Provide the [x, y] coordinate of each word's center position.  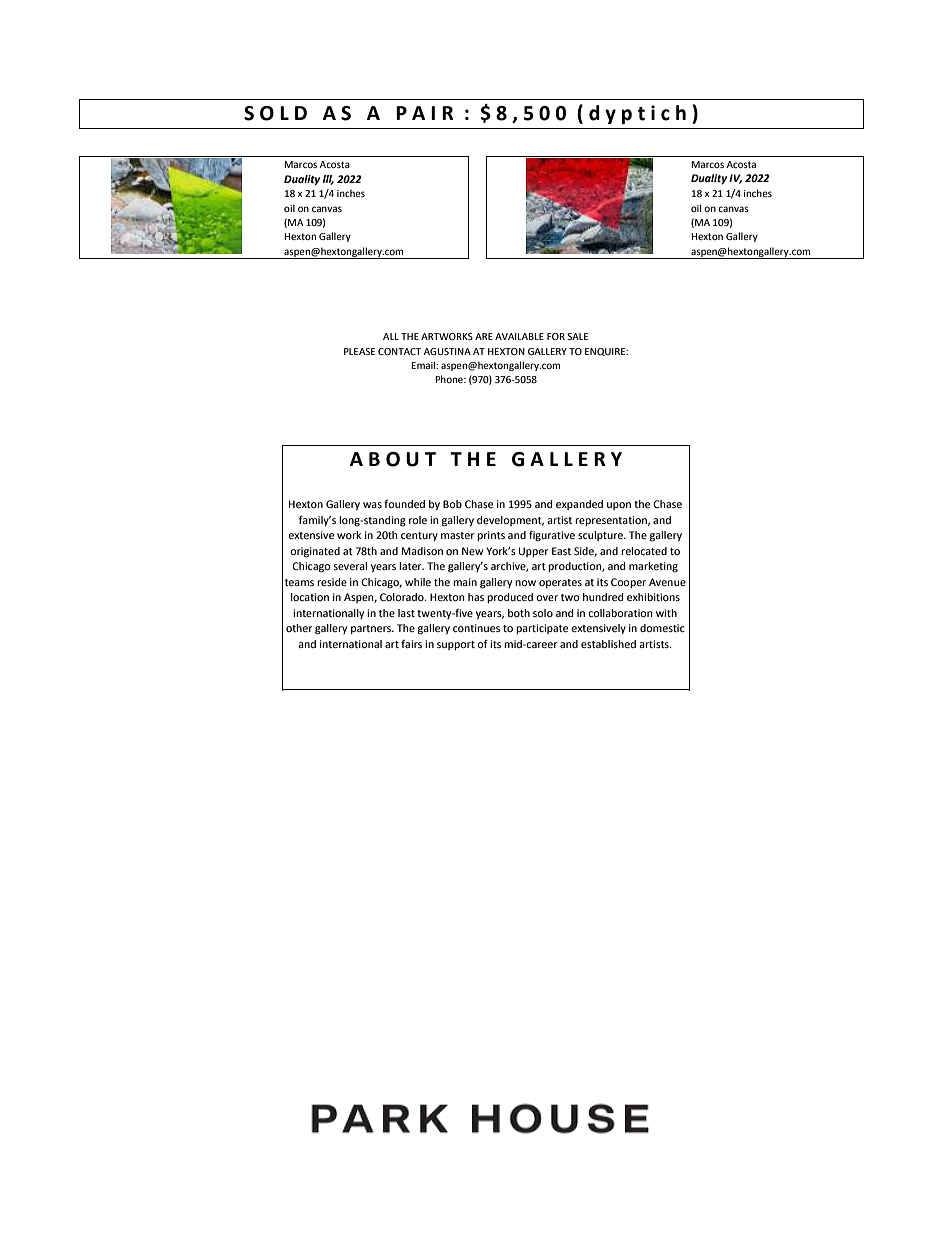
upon [619, 506]
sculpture [601, 536]
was [372, 505]
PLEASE [359, 351]
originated [315, 552]
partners [372, 629]
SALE [577, 336]
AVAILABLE [519, 336]
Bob [452, 504]
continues [476, 628]
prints [491, 536]
